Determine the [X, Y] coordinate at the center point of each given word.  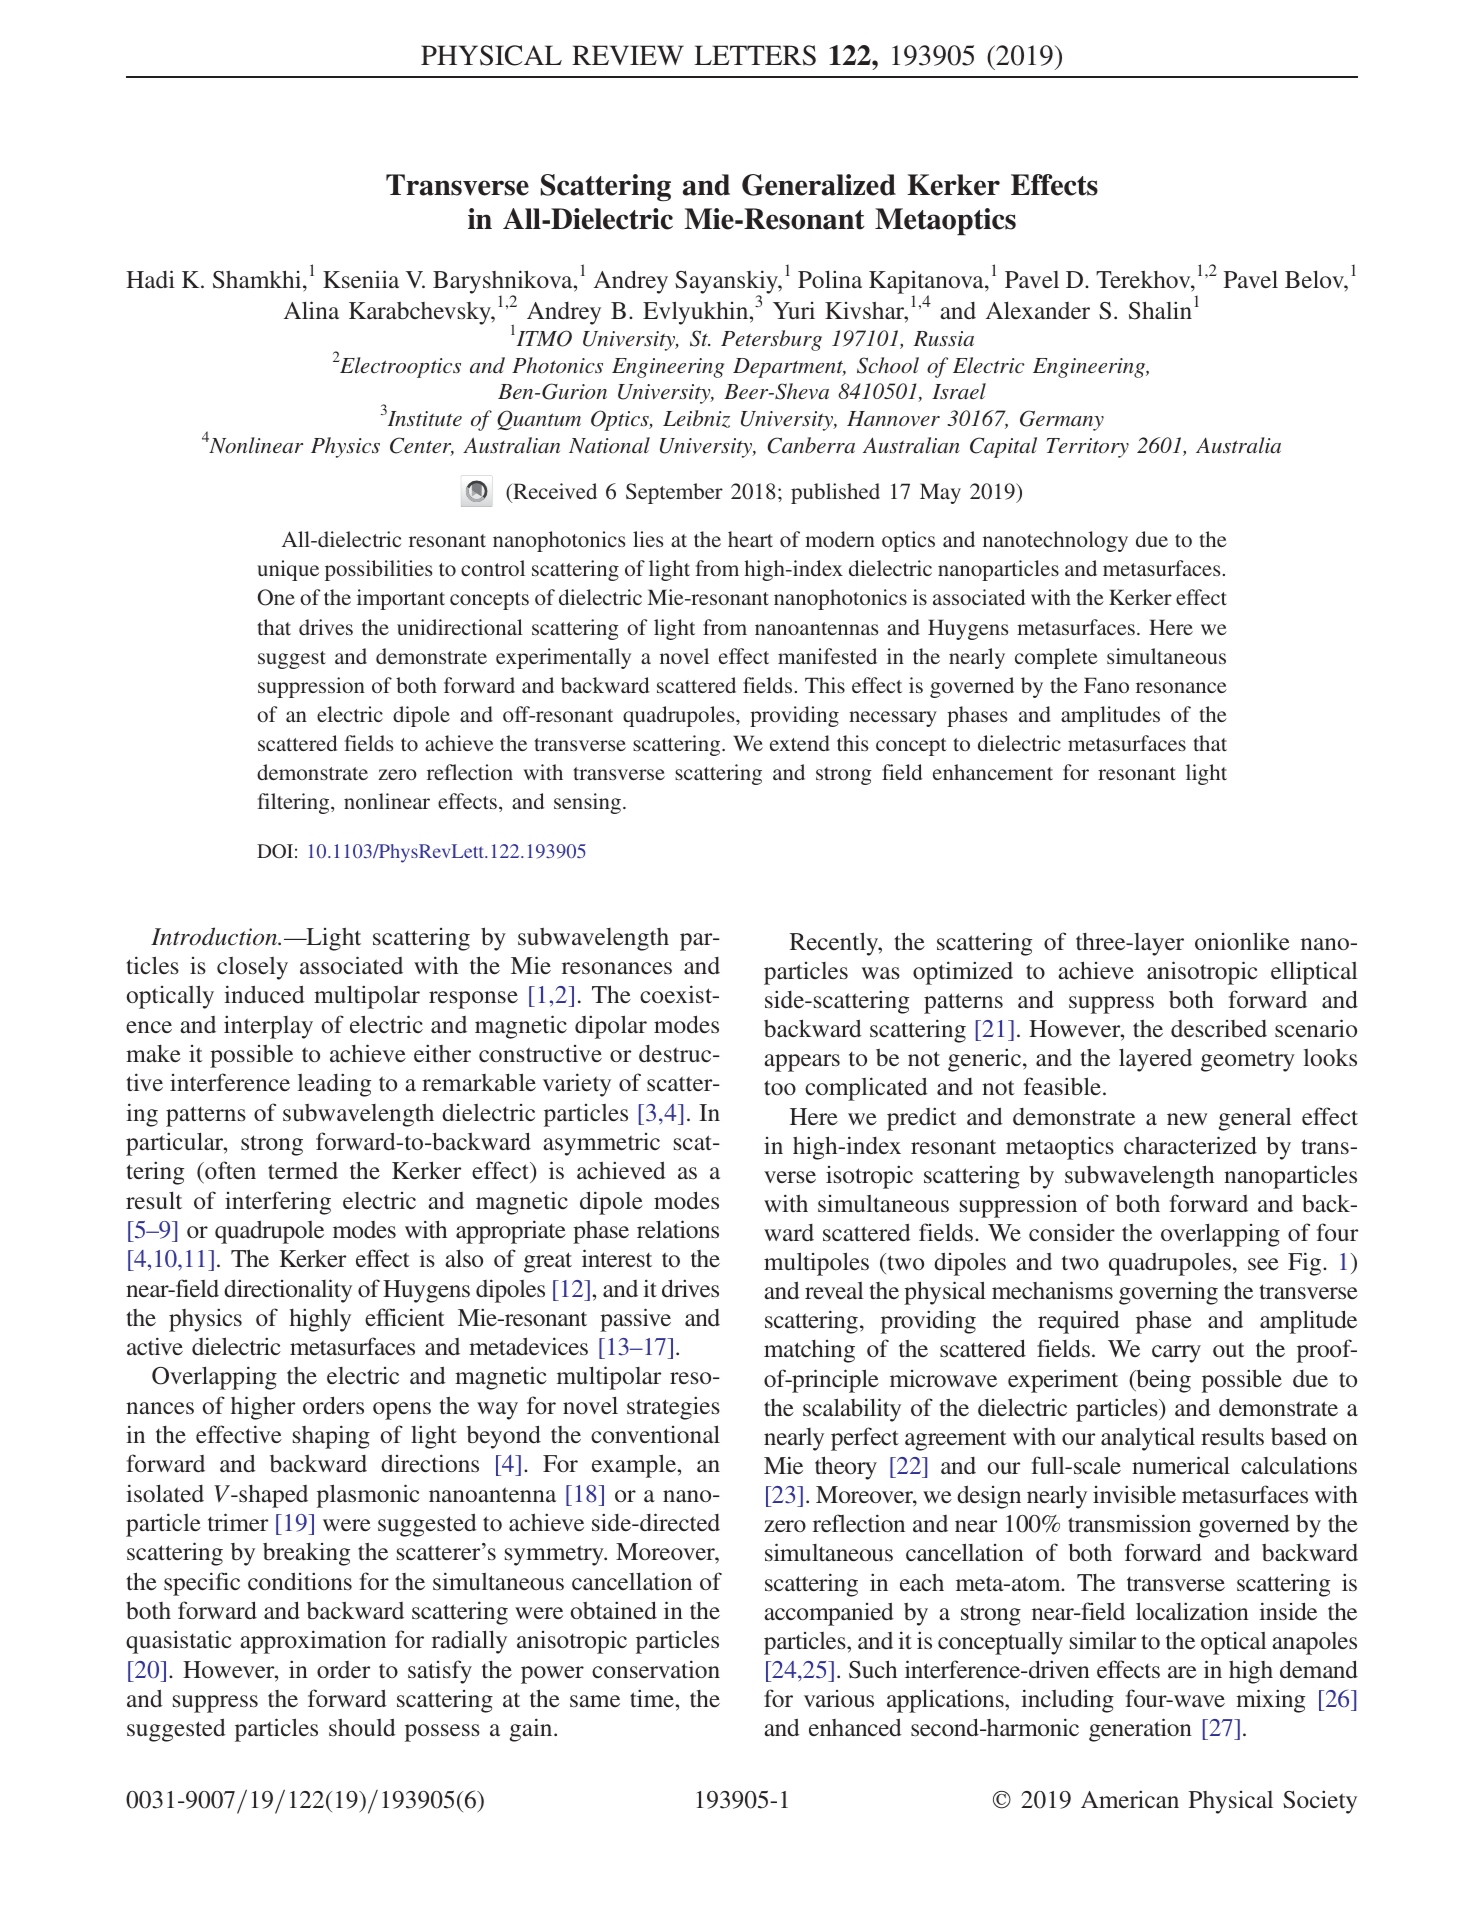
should [362, 1727]
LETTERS [755, 55]
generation [1140, 1730]
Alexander [1038, 310]
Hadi [150, 279]
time [653, 1698]
